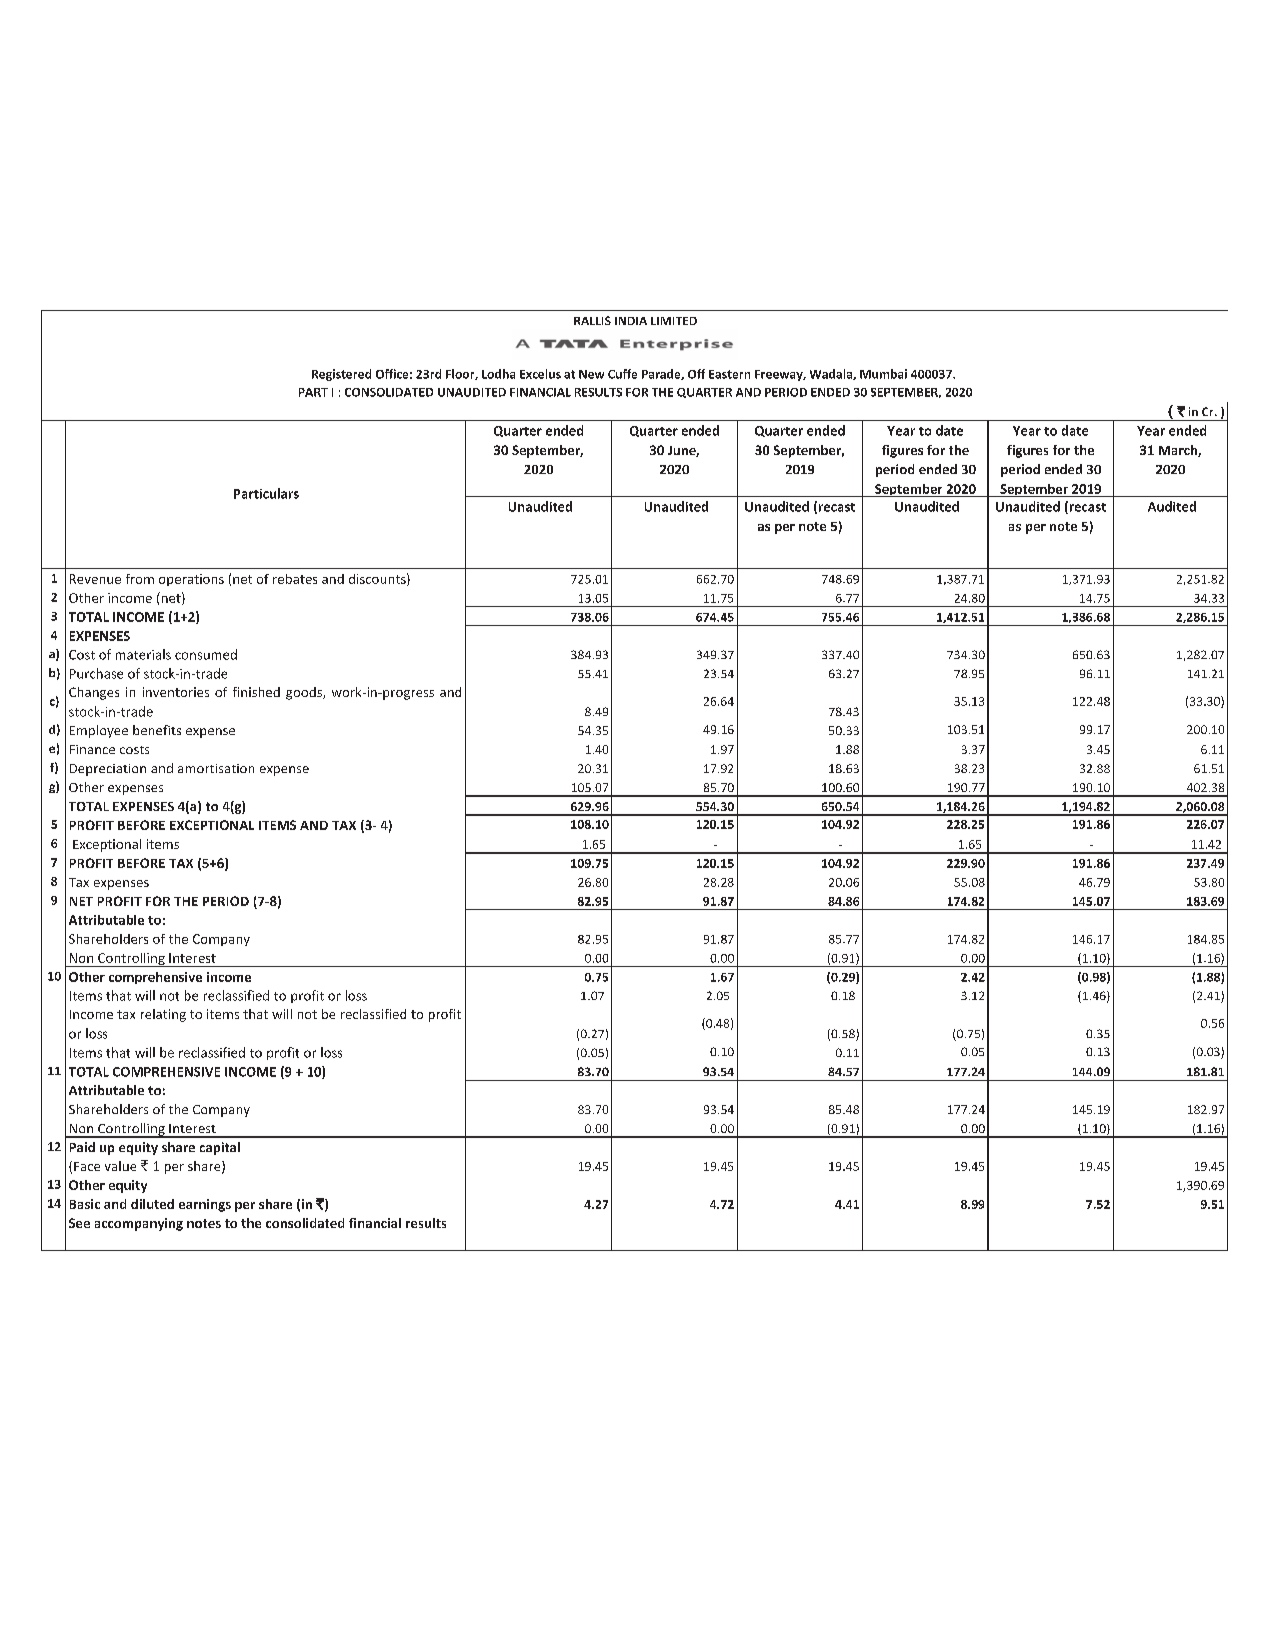  I want to click on goods, so click(305, 693).
